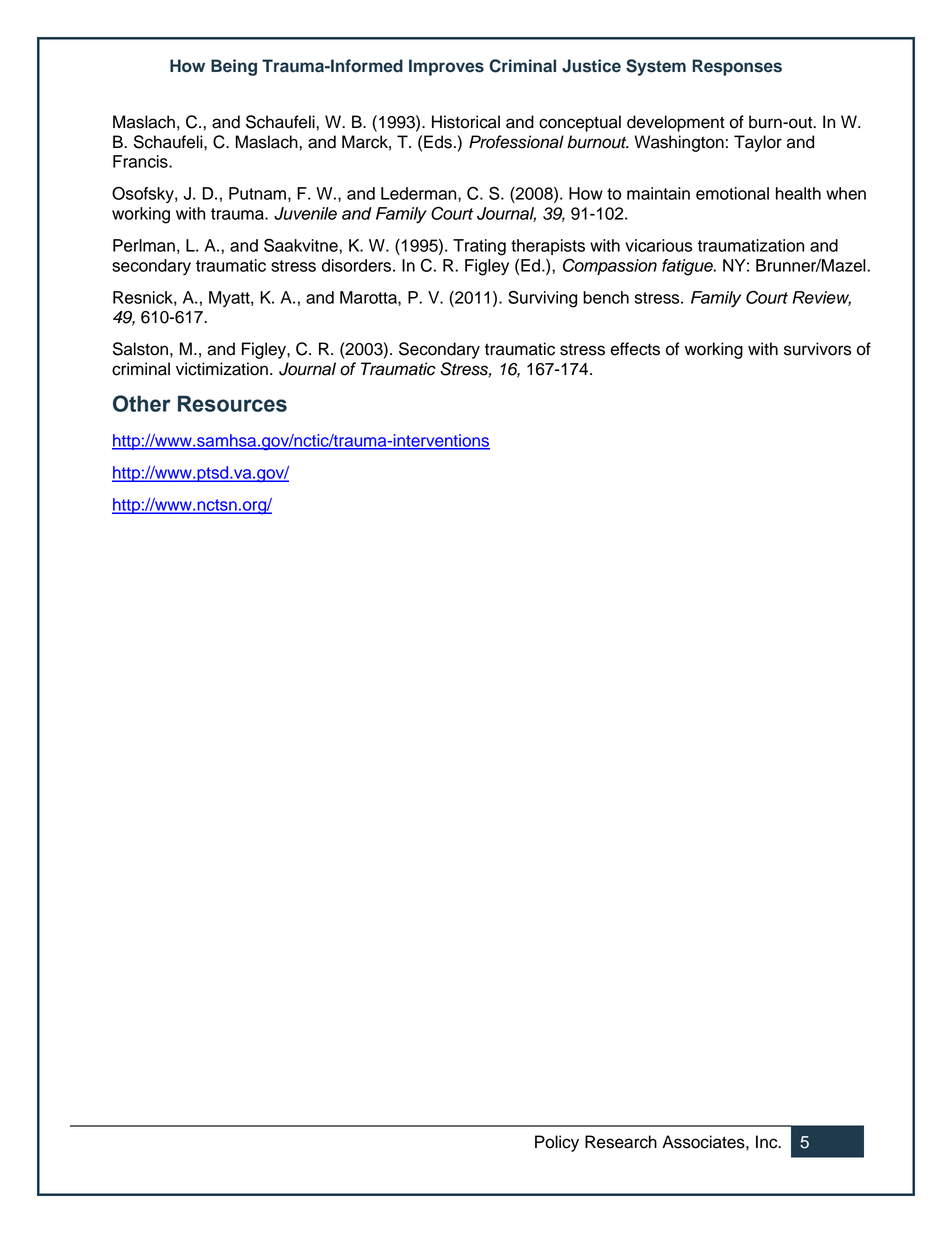 Image resolution: width=952 pixels, height=1233 pixels. What do you see at coordinates (621, 1142) in the screenshot?
I see `Research` at bounding box center [621, 1142].
